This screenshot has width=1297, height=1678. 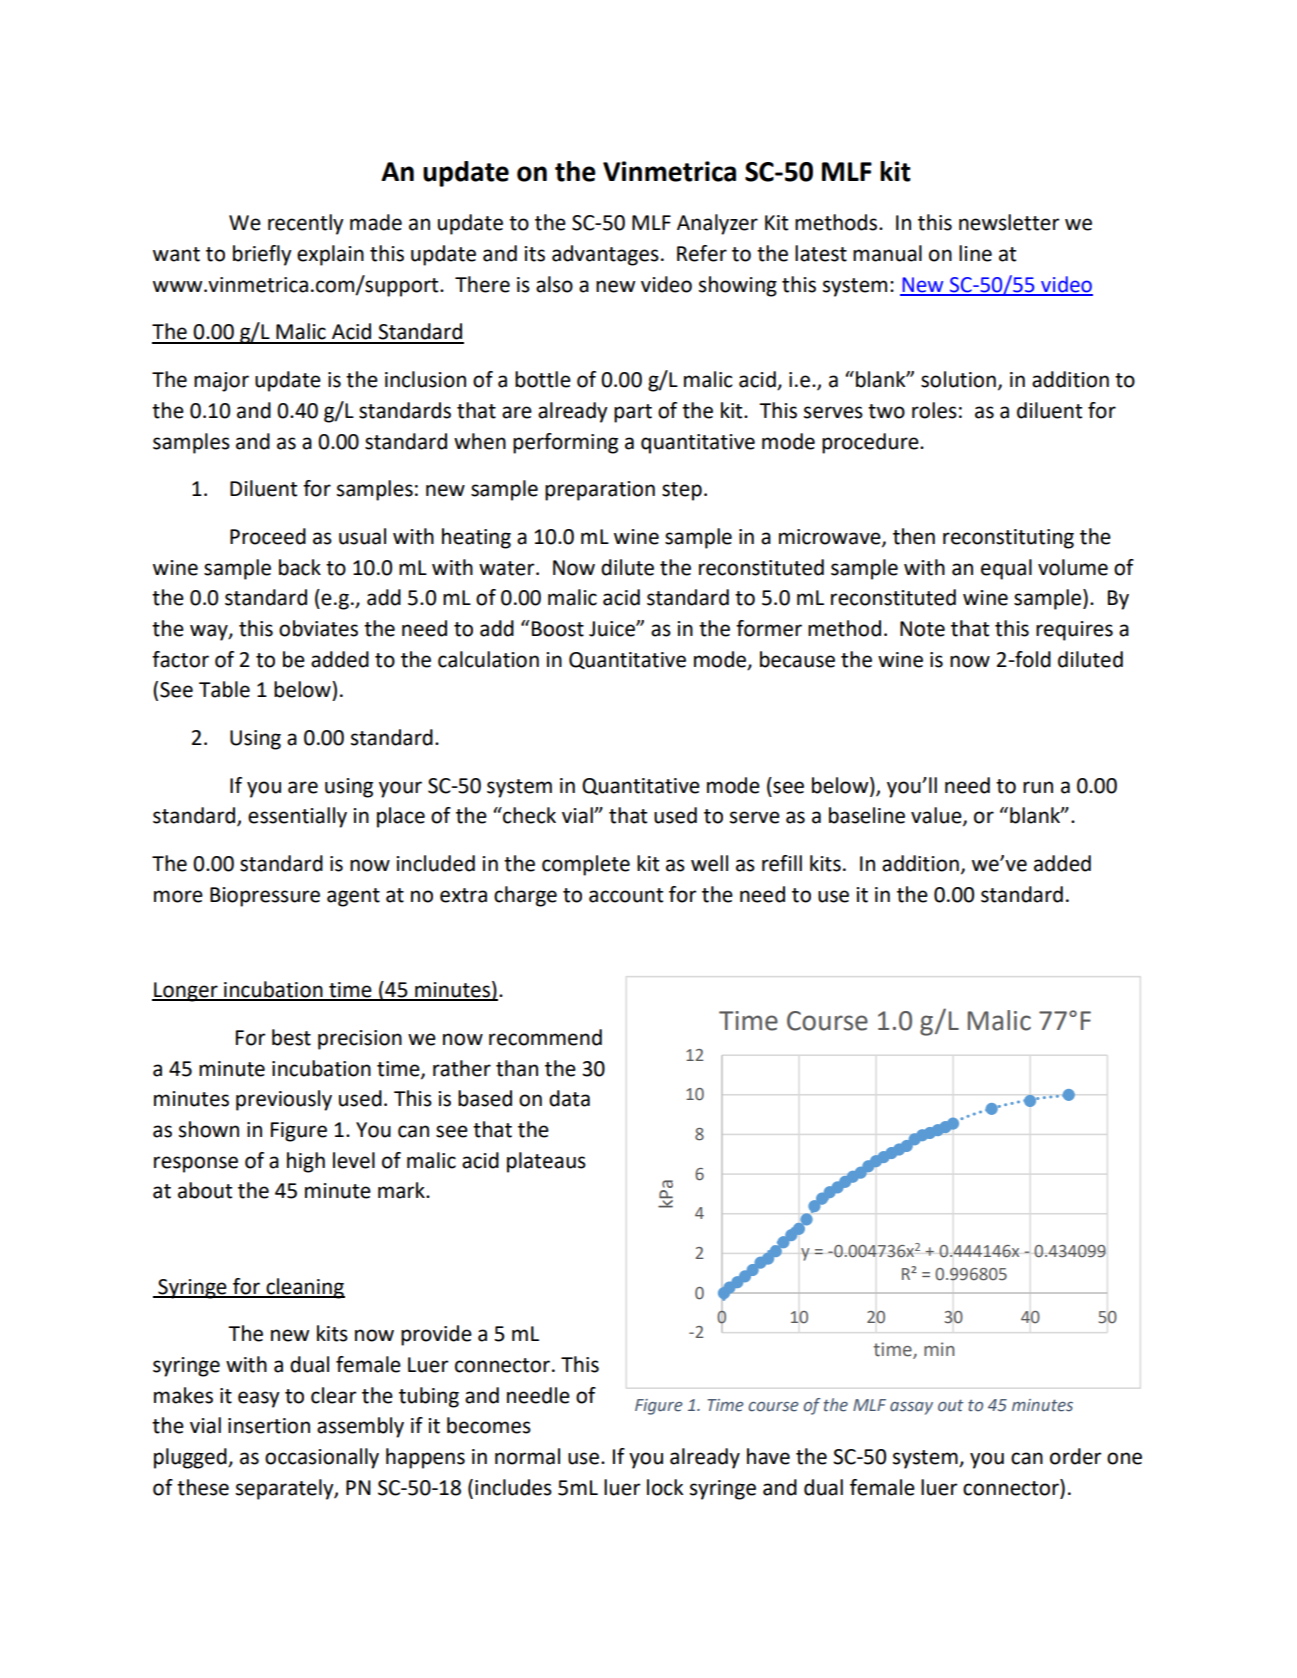 I want to click on newsletter, so click(x=1009, y=222).
